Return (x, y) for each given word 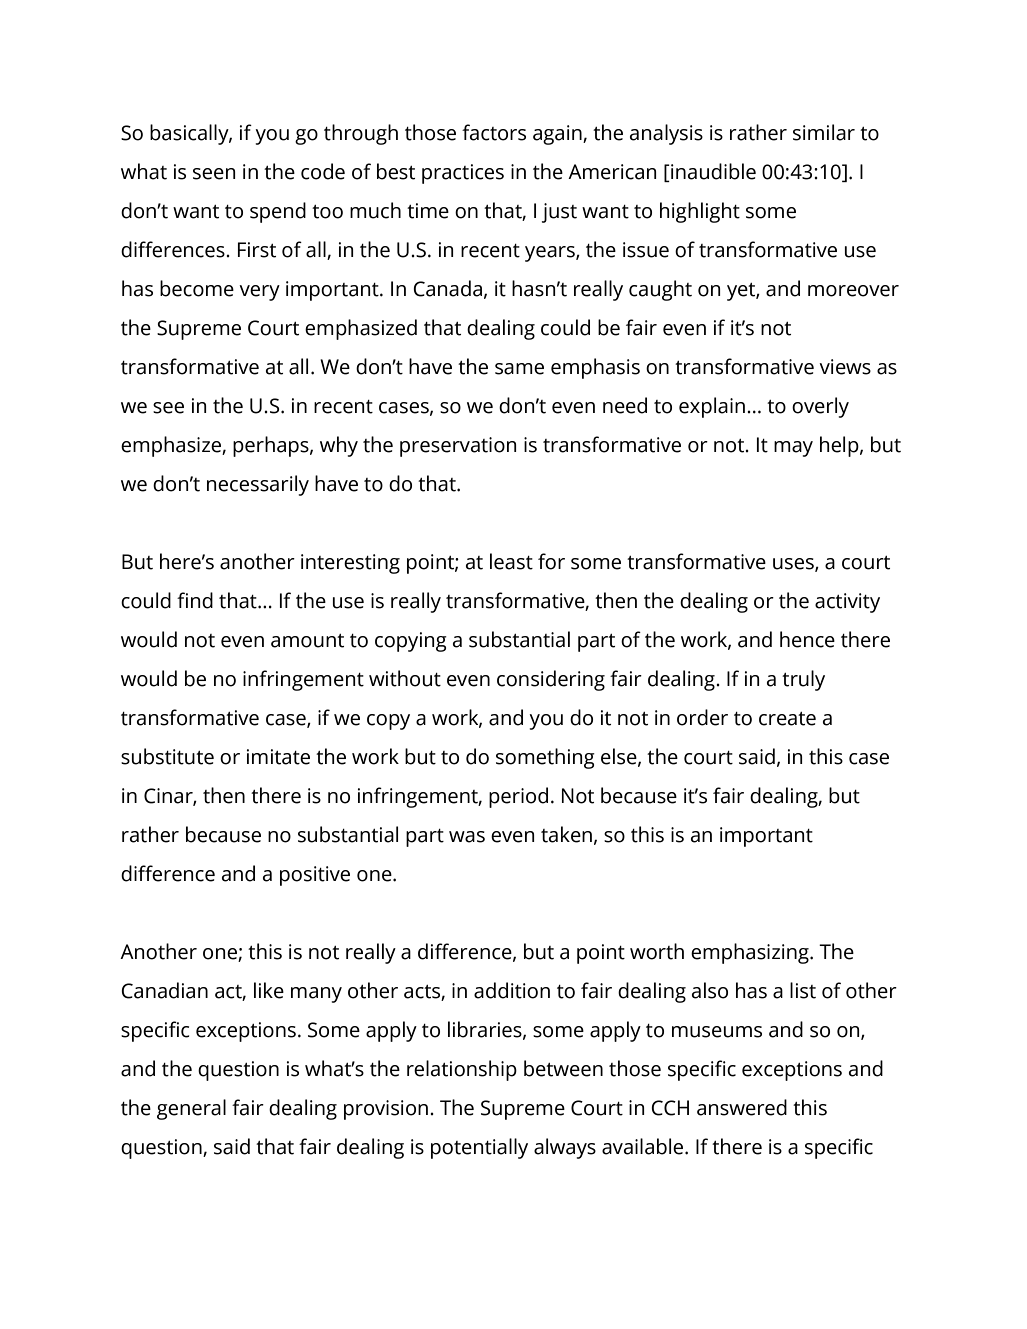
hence (807, 639)
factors (494, 132)
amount (307, 641)
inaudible (712, 171)
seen (214, 174)
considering (551, 680)
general (191, 1109)
